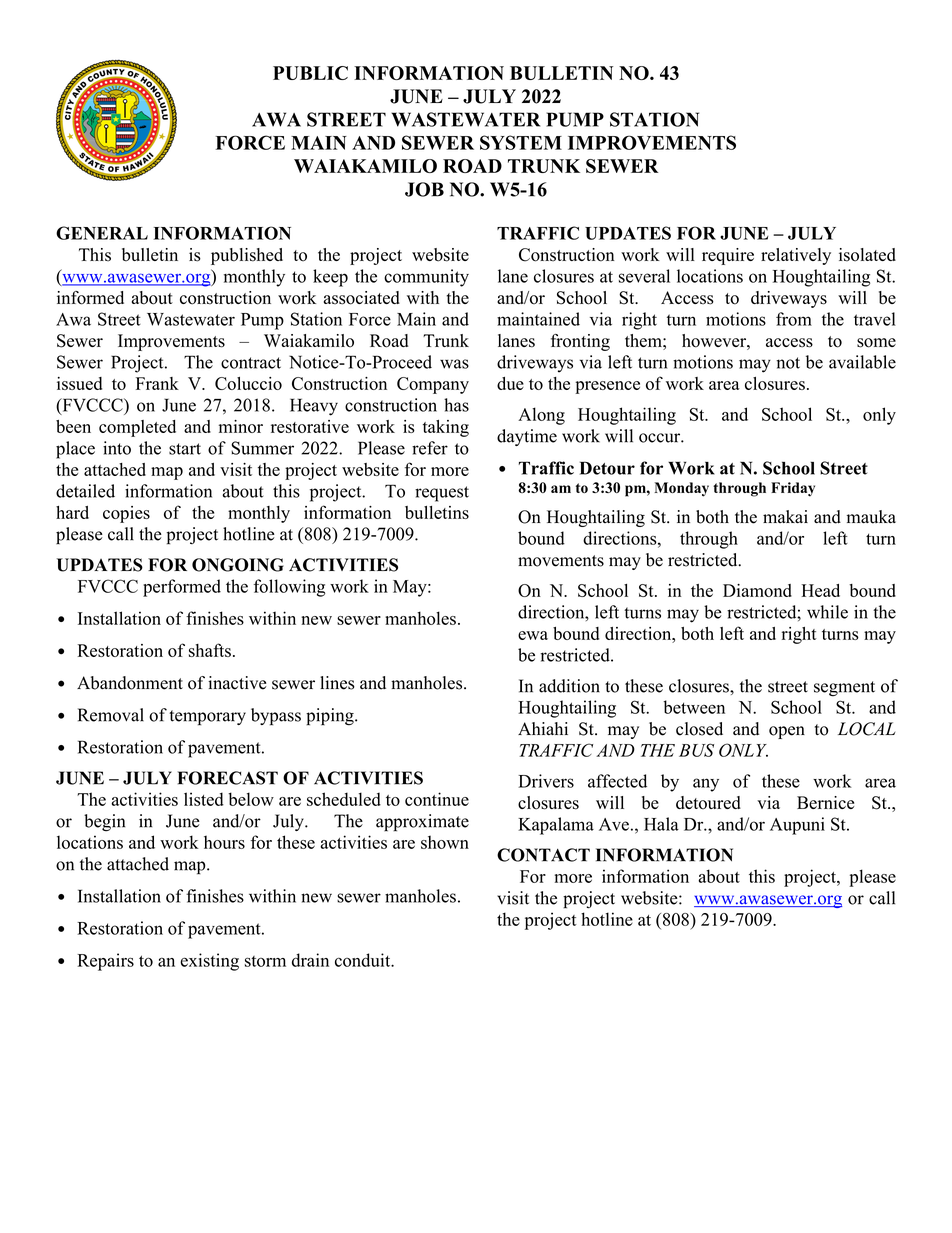 The width and height of the screenshot is (952, 1233). Describe the element at coordinates (825, 802) in the screenshot. I see `Bernice` at that location.
